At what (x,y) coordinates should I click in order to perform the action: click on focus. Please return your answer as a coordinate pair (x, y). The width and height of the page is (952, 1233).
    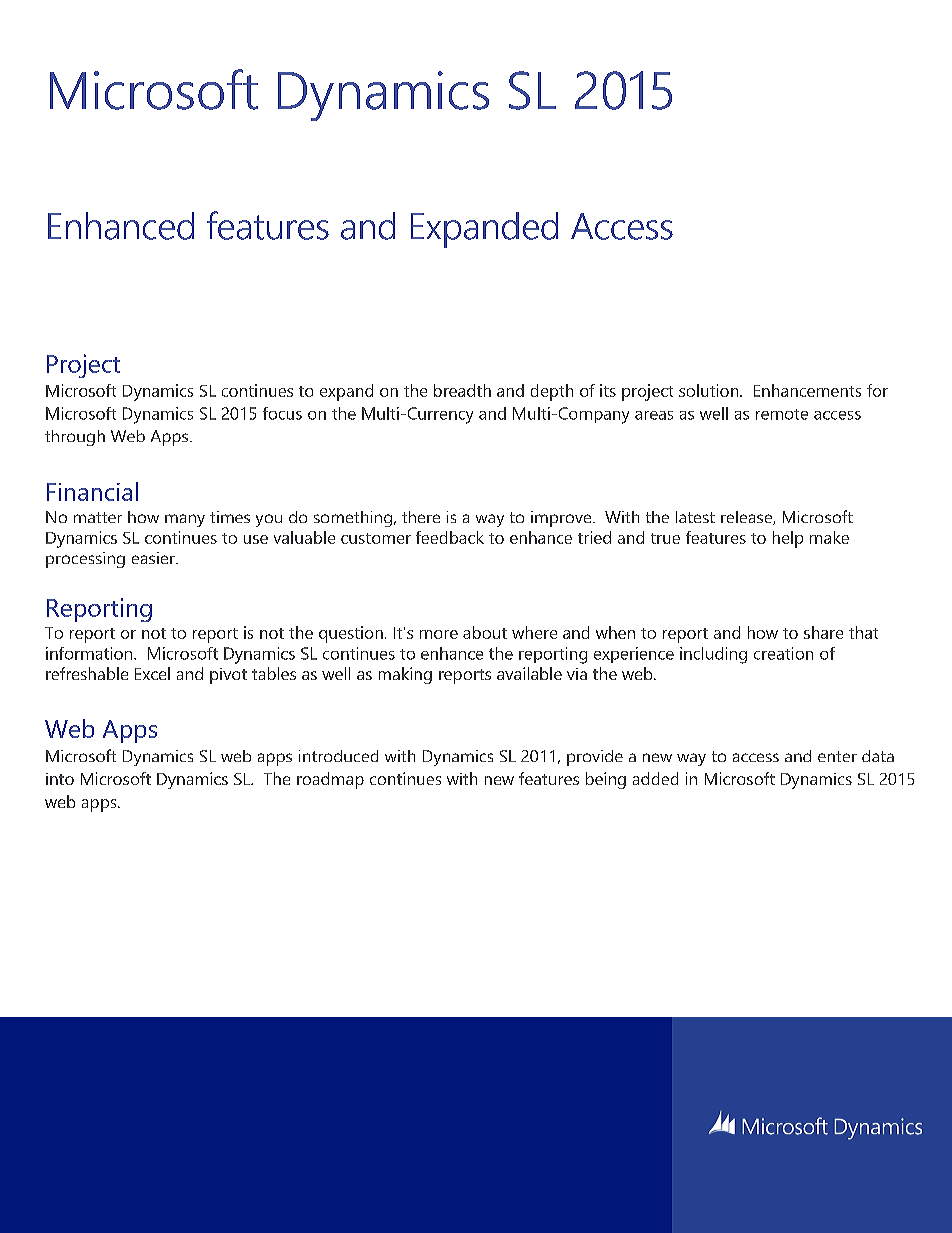
    Looking at the image, I should click on (282, 413).
